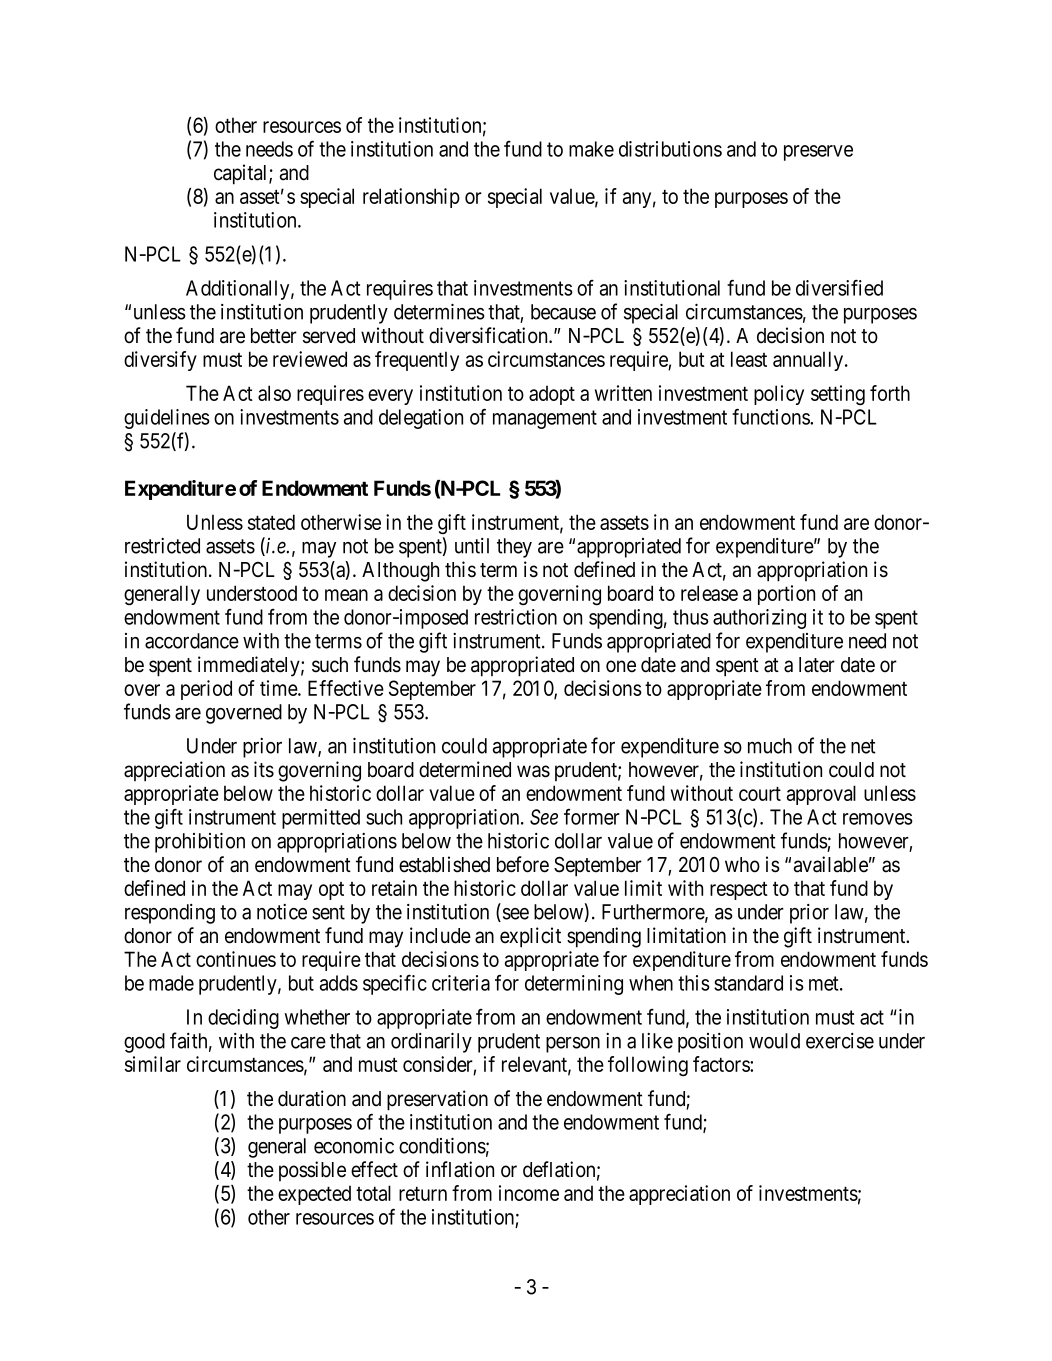 The height and width of the image is (1361, 1052). Describe the element at coordinates (818, 153) in the image. I see `preserve` at that location.
